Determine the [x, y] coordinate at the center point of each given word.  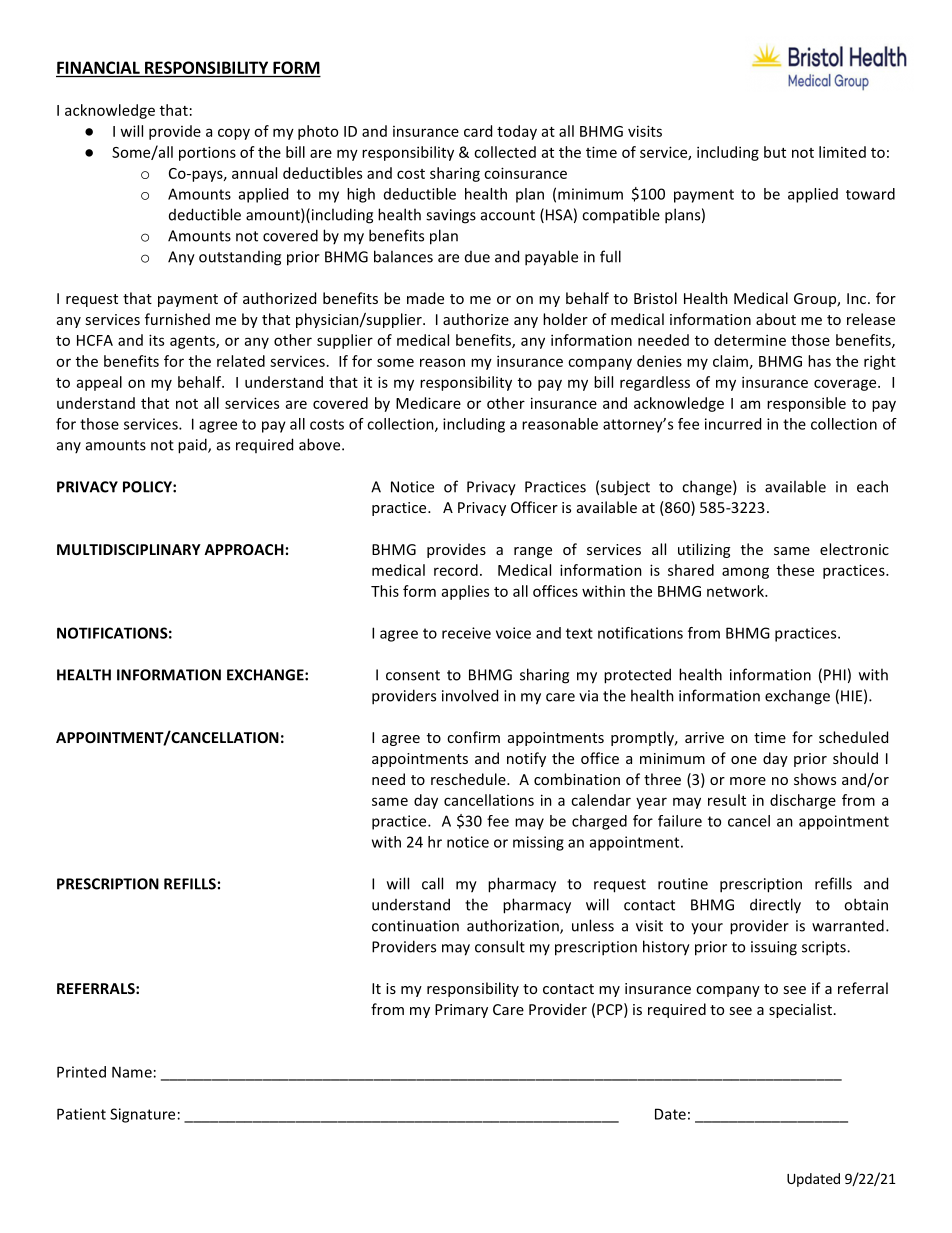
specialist [800, 1010]
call [432, 883]
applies [465, 592]
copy [234, 134]
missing [538, 843]
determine [750, 340]
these [795, 570]
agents [193, 342]
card [478, 131]
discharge [803, 801]
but [775, 152]
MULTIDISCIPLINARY [129, 549]
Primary [461, 1011]
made [425, 298]
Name [132, 1072]
